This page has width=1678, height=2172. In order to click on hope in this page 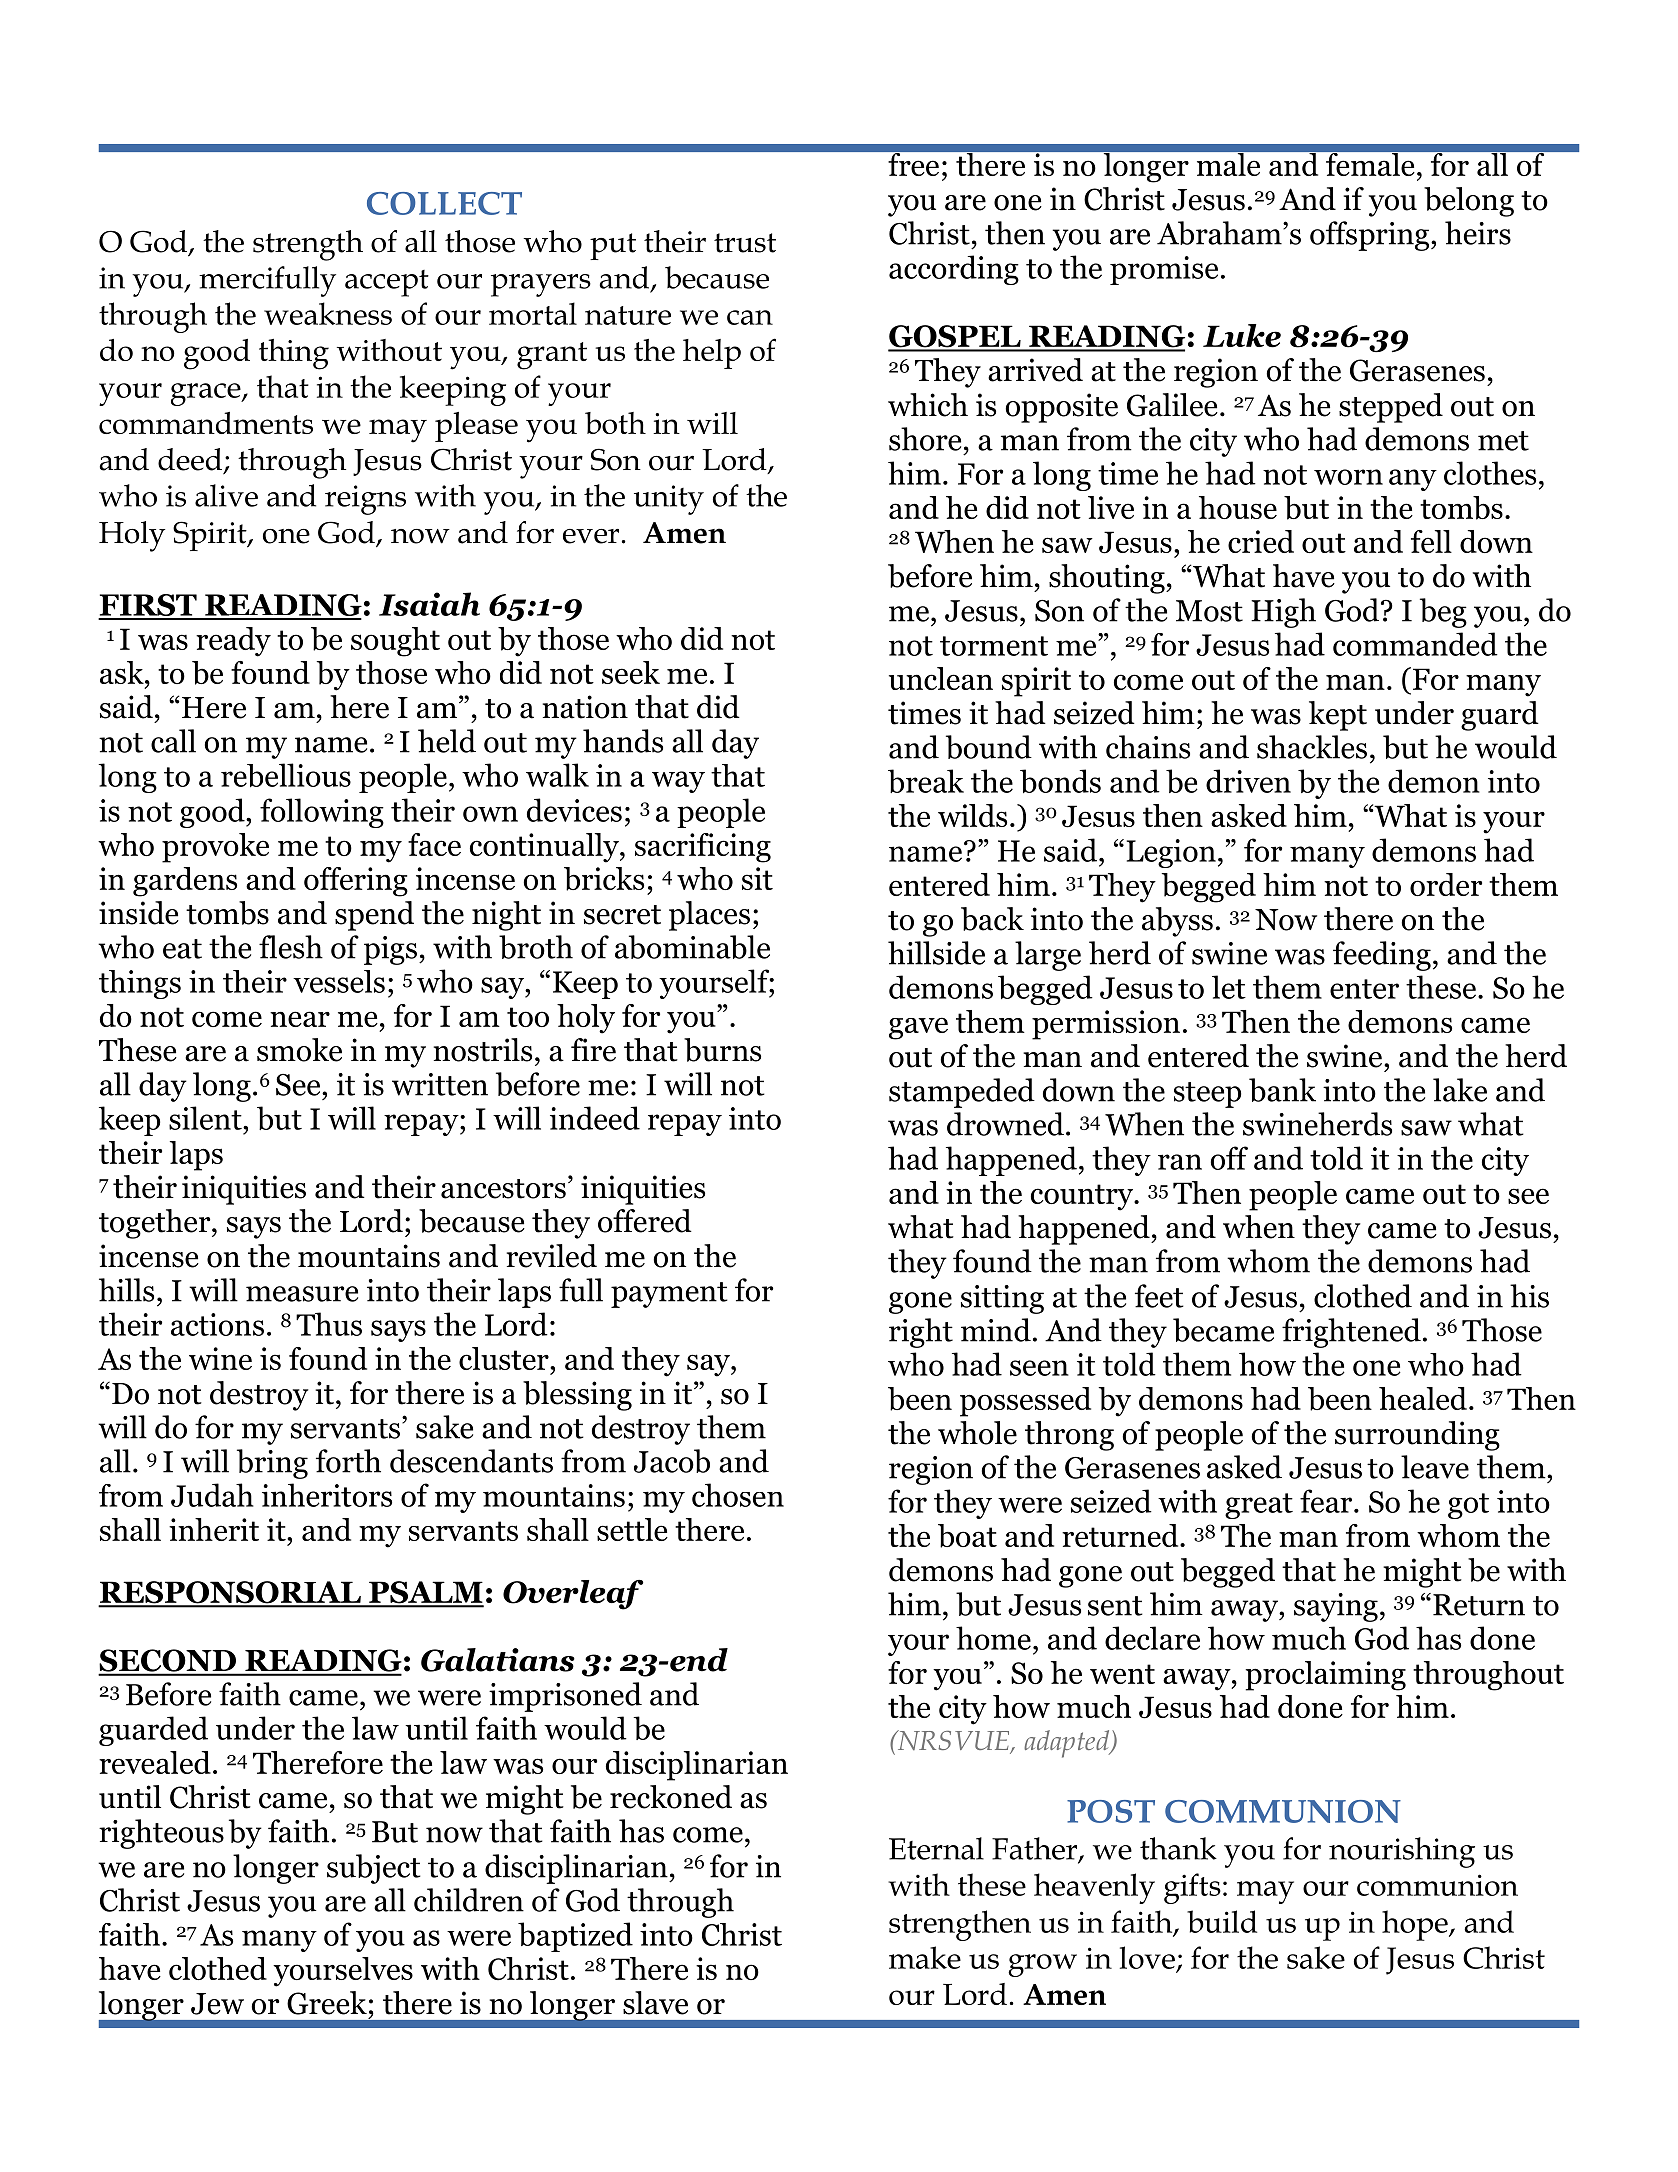, I will do `click(1416, 1925)`.
